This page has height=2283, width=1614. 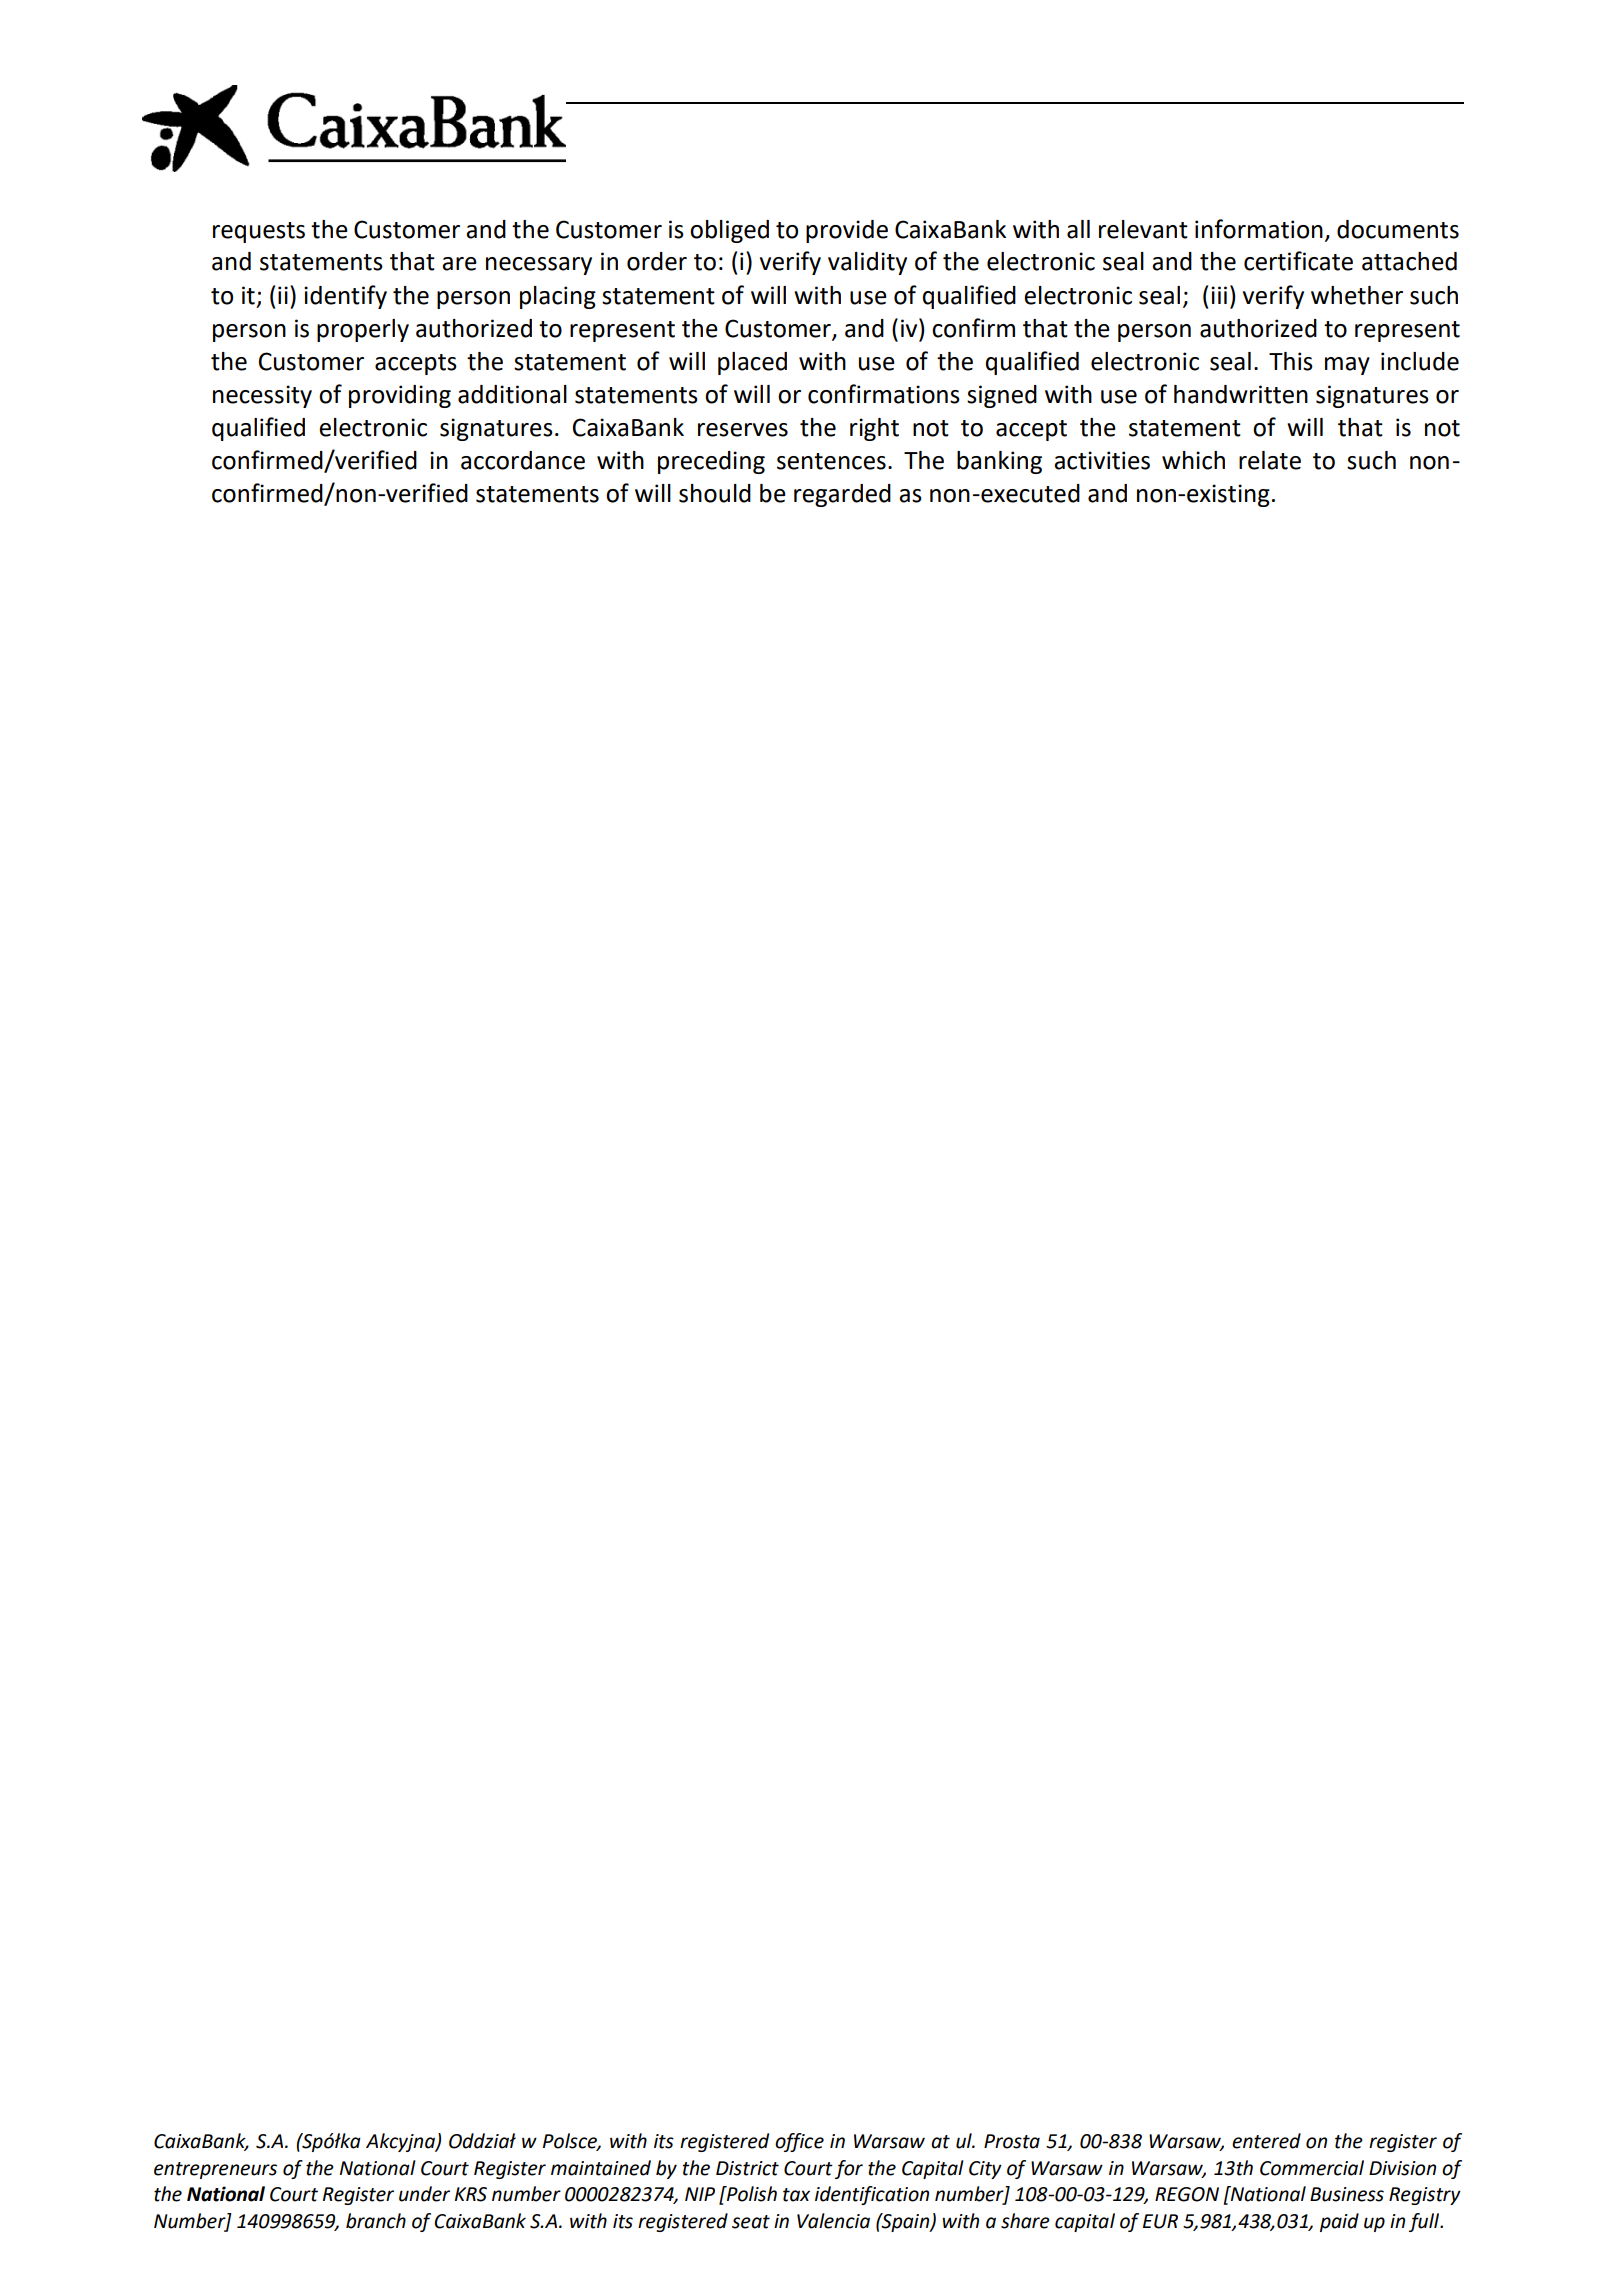 What do you see at coordinates (1312, 2168) in the page?
I see `Commercial` at bounding box center [1312, 2168].
